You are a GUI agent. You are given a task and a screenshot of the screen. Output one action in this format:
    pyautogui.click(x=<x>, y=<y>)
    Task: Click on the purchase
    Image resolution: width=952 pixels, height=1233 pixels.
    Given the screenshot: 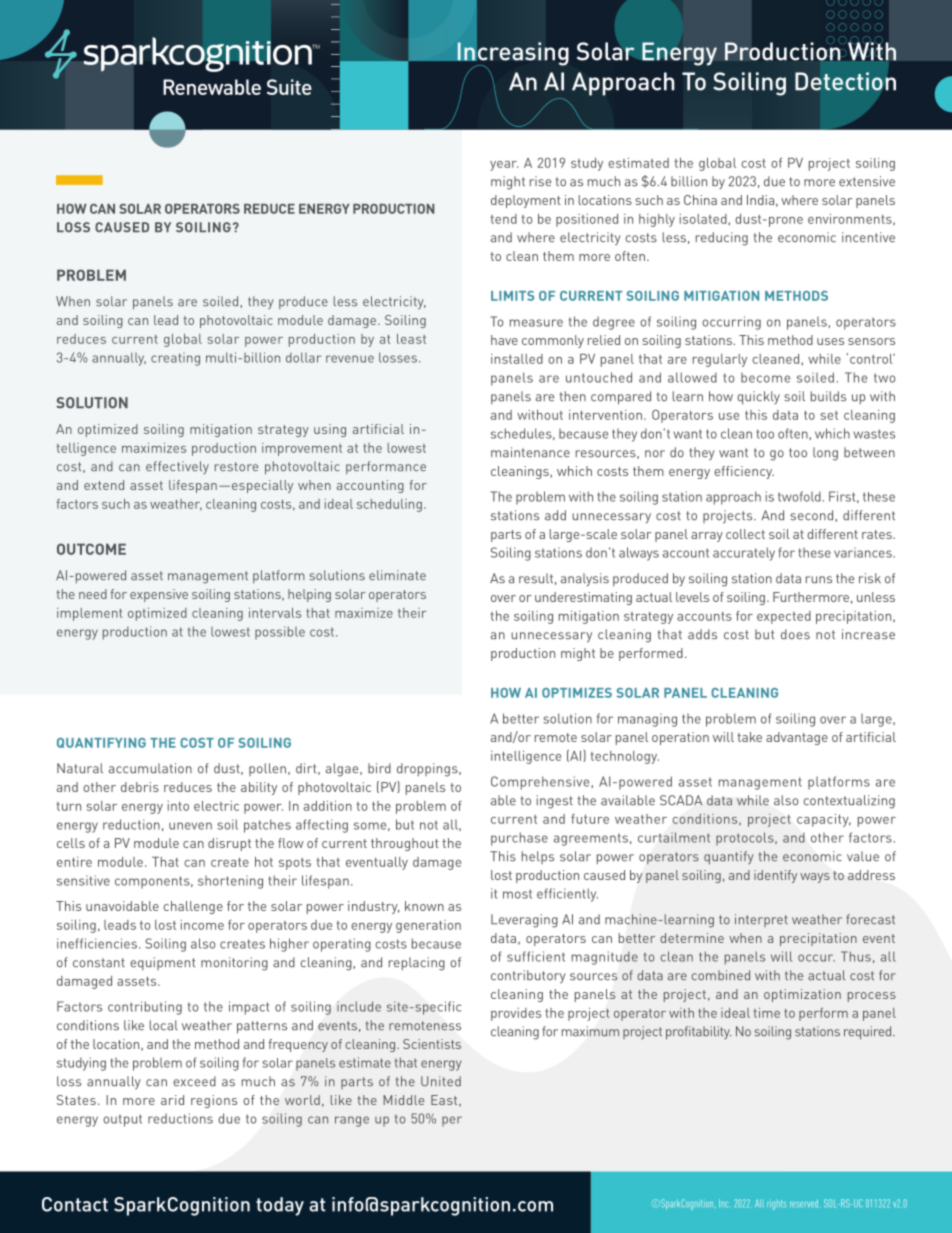 What is the action you would take?
    pyautogui.click(x=519, y=839)
